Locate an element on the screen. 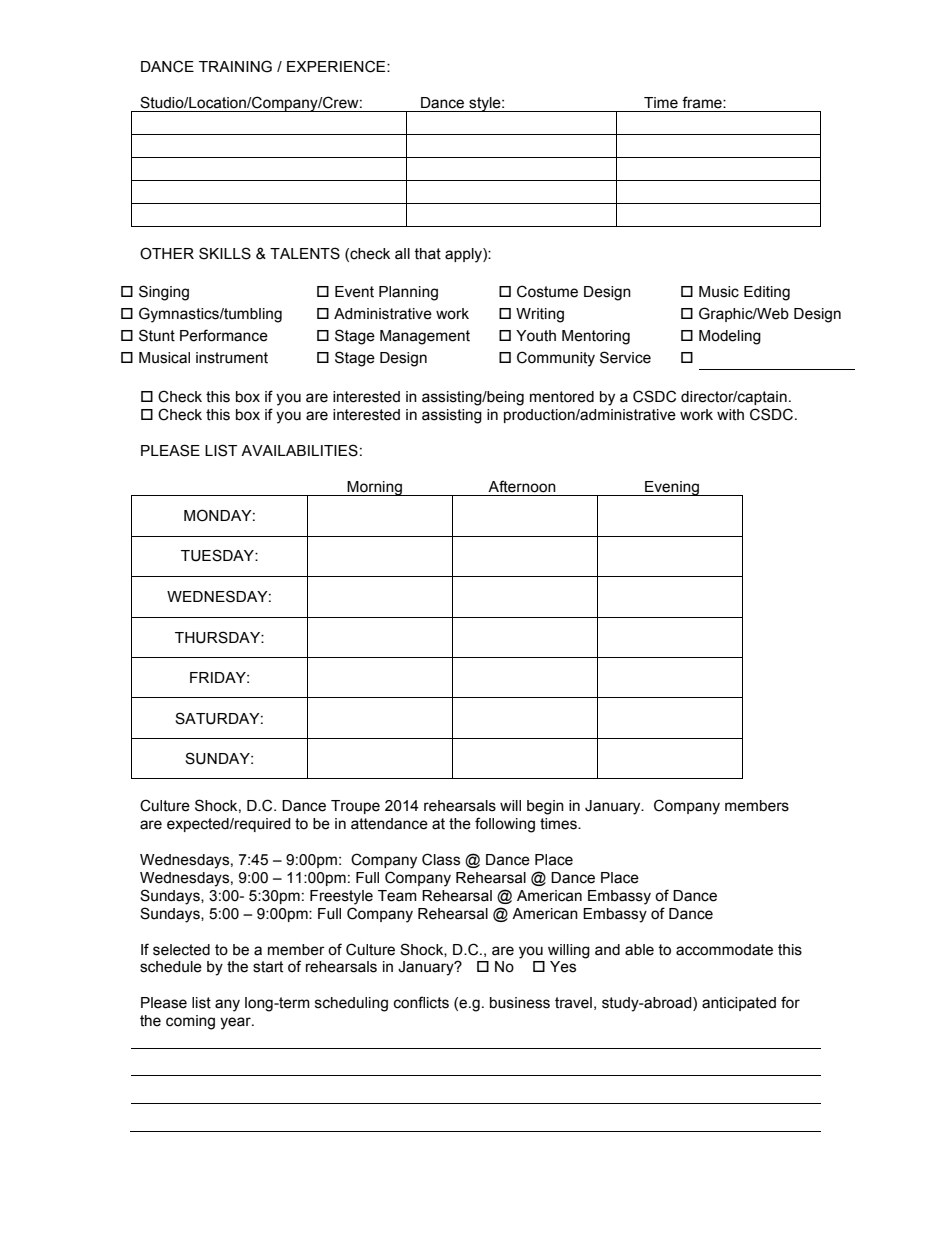  following is located at coordinates (505, 825).
